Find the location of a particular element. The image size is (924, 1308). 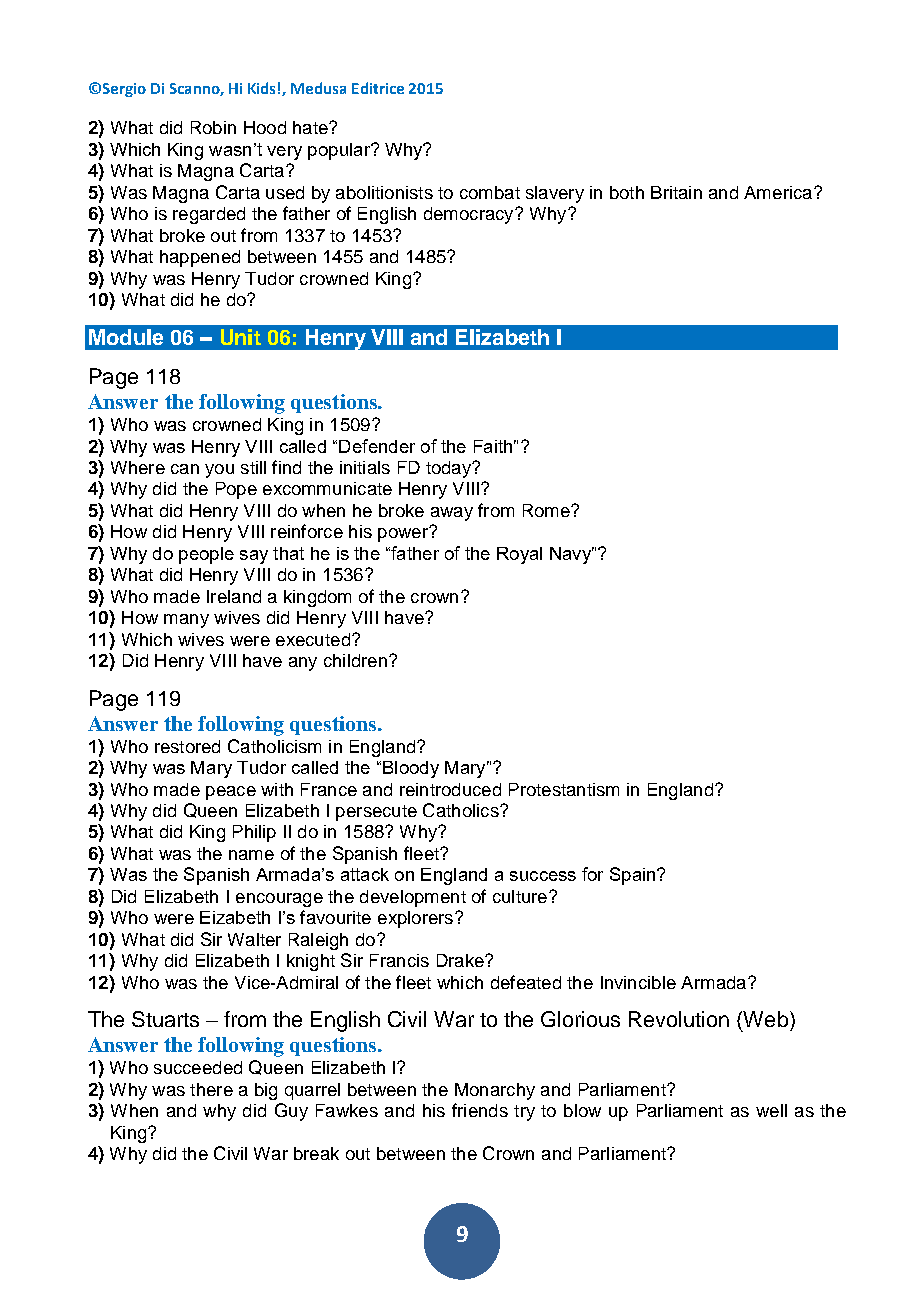

Defender is located at coordinates (377, 446).
